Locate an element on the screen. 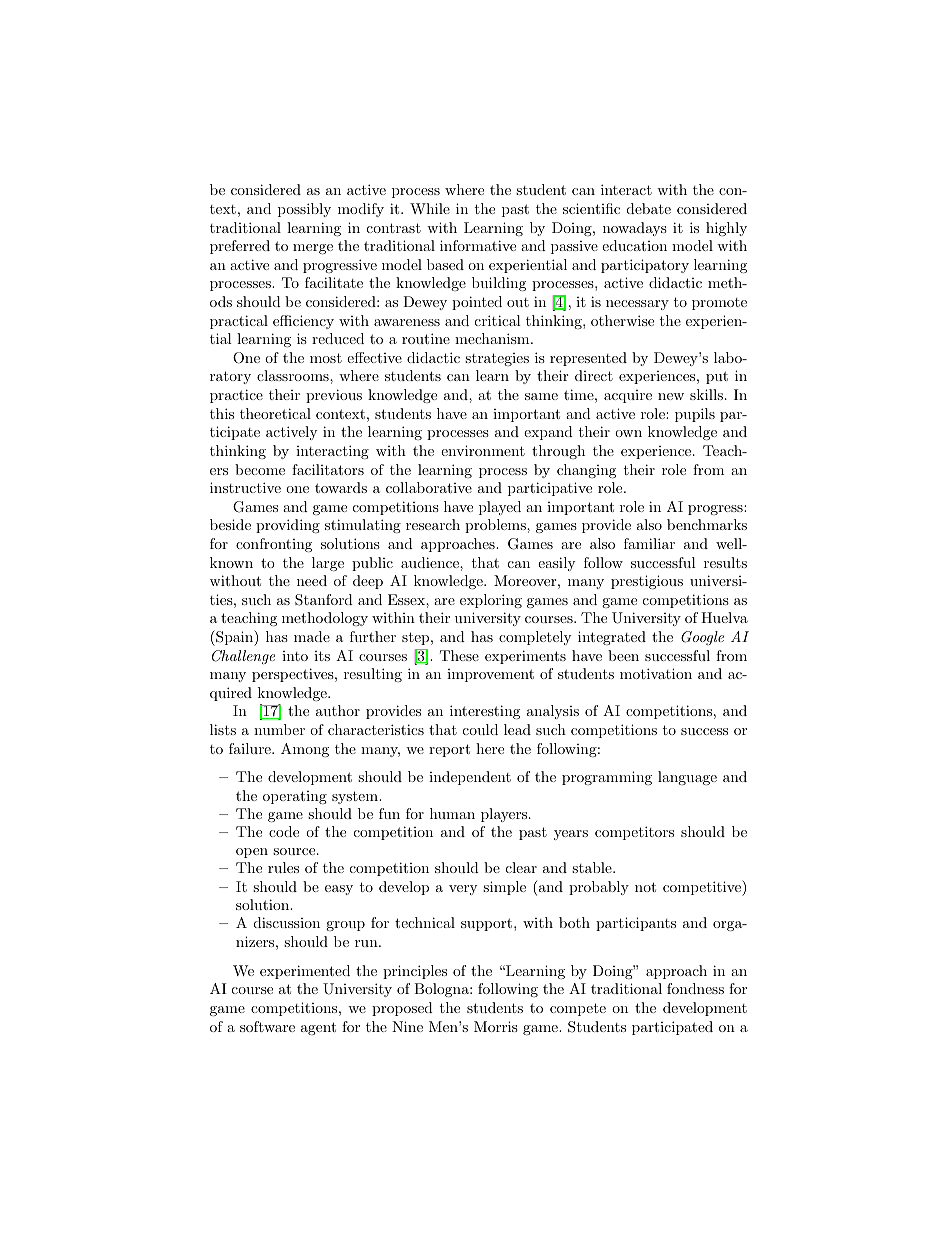 The width and height of the screenshot is (952, 1233). software is located at coordinates (267, 1026).
